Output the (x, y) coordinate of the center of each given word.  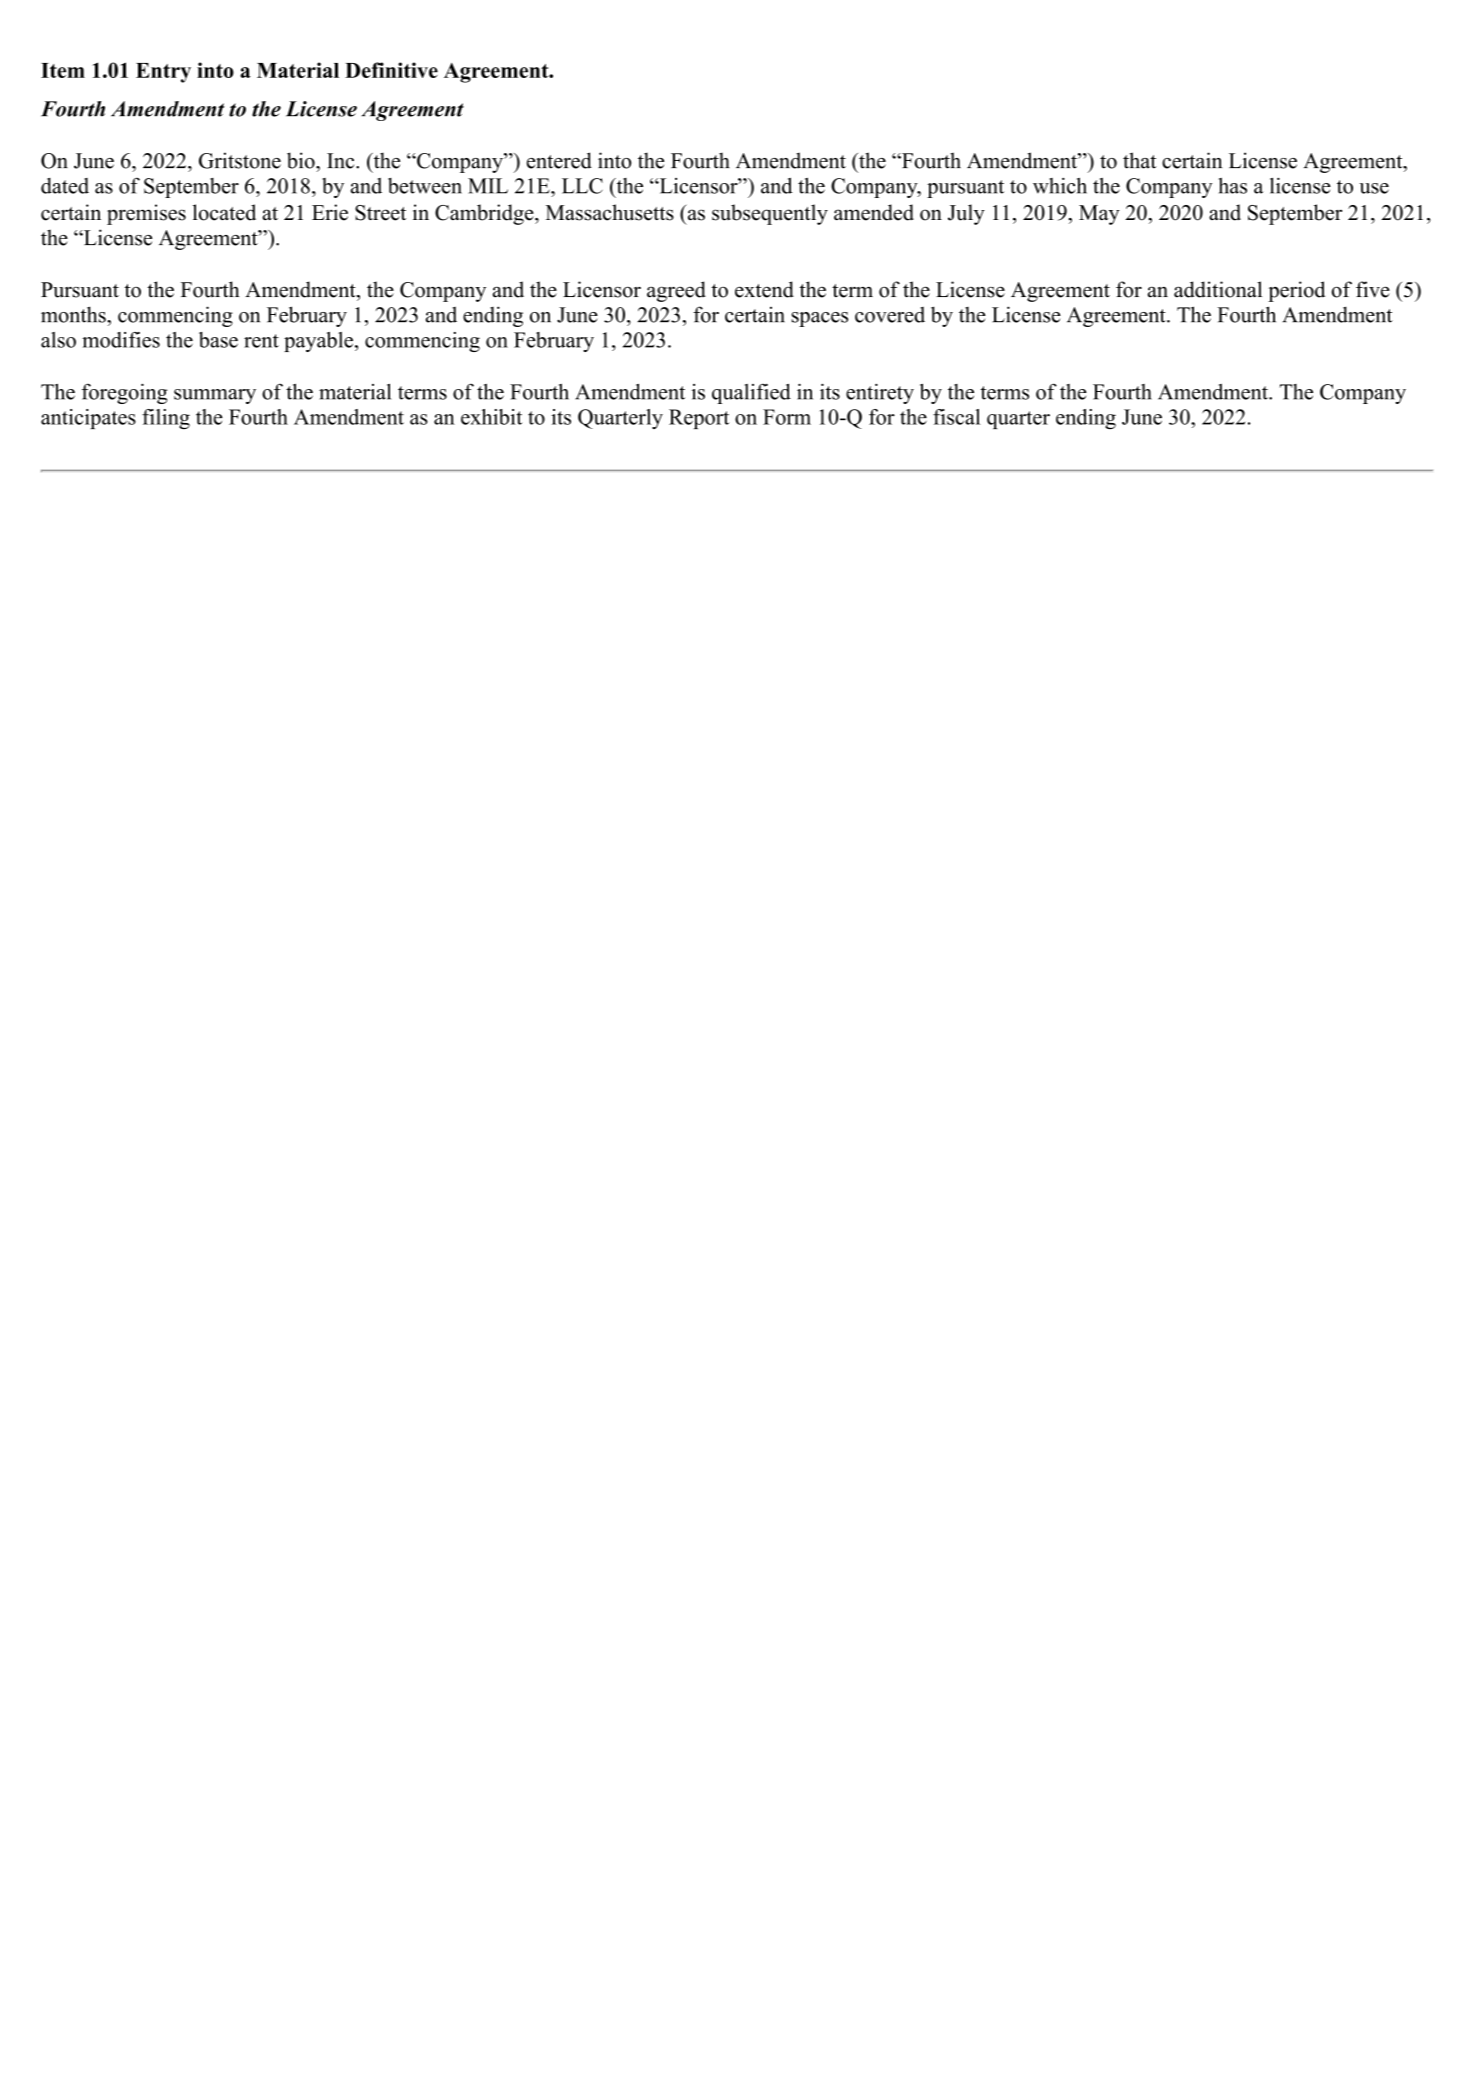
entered (559, 160)
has (1233, 186)
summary (215, 396)
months (74, 314)
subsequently (770, 214)
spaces (820, 319)
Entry (163, 73)
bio (302, 160)
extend (764, 289)
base (218, 340)
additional (1218, 289)
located (224, 212)
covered (890, 315)
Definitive (391, 70)
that (1140, 160)
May (1099, 215)
